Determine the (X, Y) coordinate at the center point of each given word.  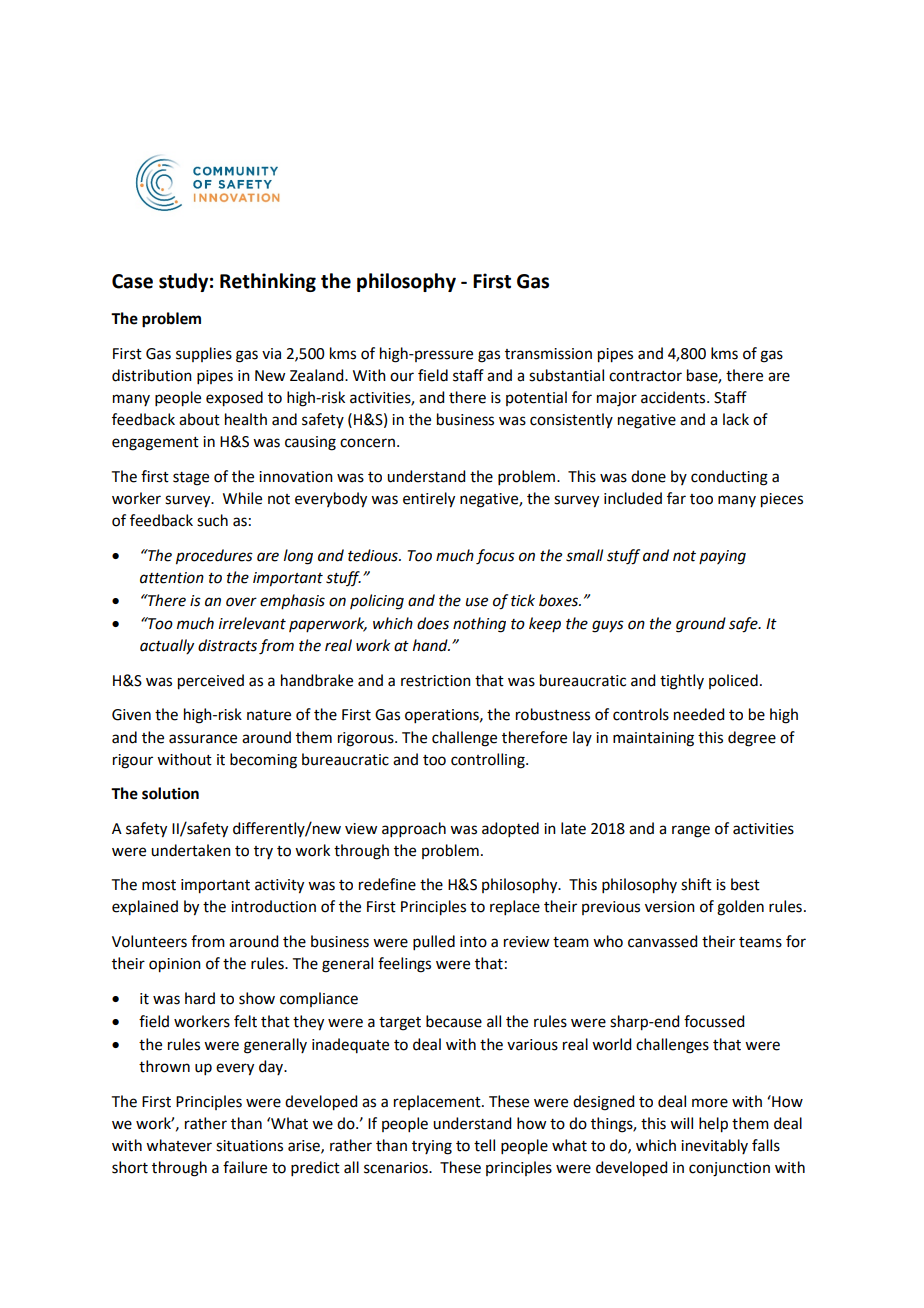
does (433, 623)
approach (414, 829)
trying (432, 1147)
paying (722, 557)
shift (696, 884)
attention (172, 578)
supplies (204, 354)
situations (249, 1146)
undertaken (191, 850)
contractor (645, 376)
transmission (548, 354)
